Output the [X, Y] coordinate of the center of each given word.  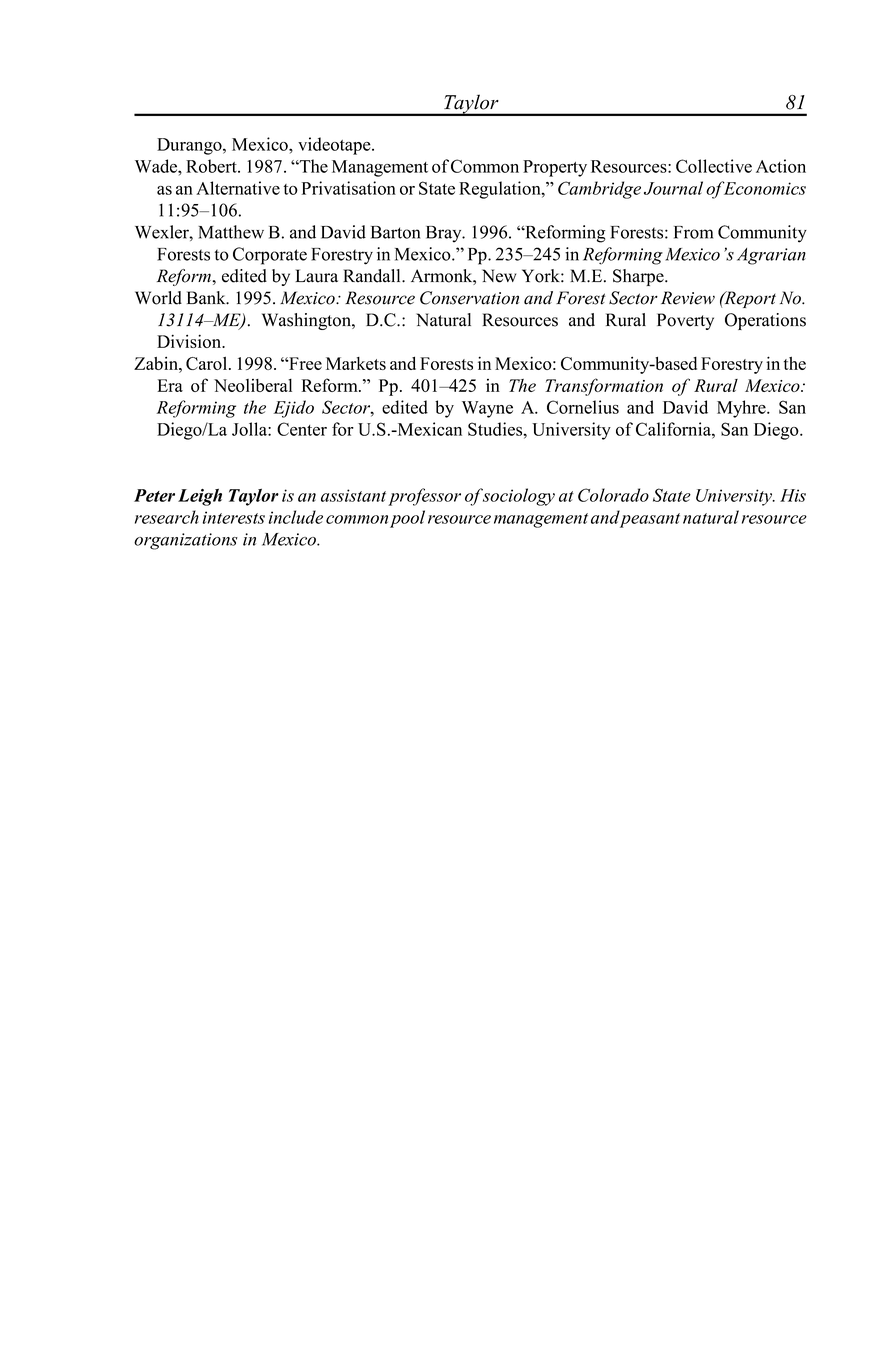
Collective [714, 166]
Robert [212, 166]
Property [555, 168]
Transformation [604, 387]
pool [407, 519]
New [499, 276]
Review [688, 298]
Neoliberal [253, 385]
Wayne [487, 409]
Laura [316, 276]
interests [234, 517]
